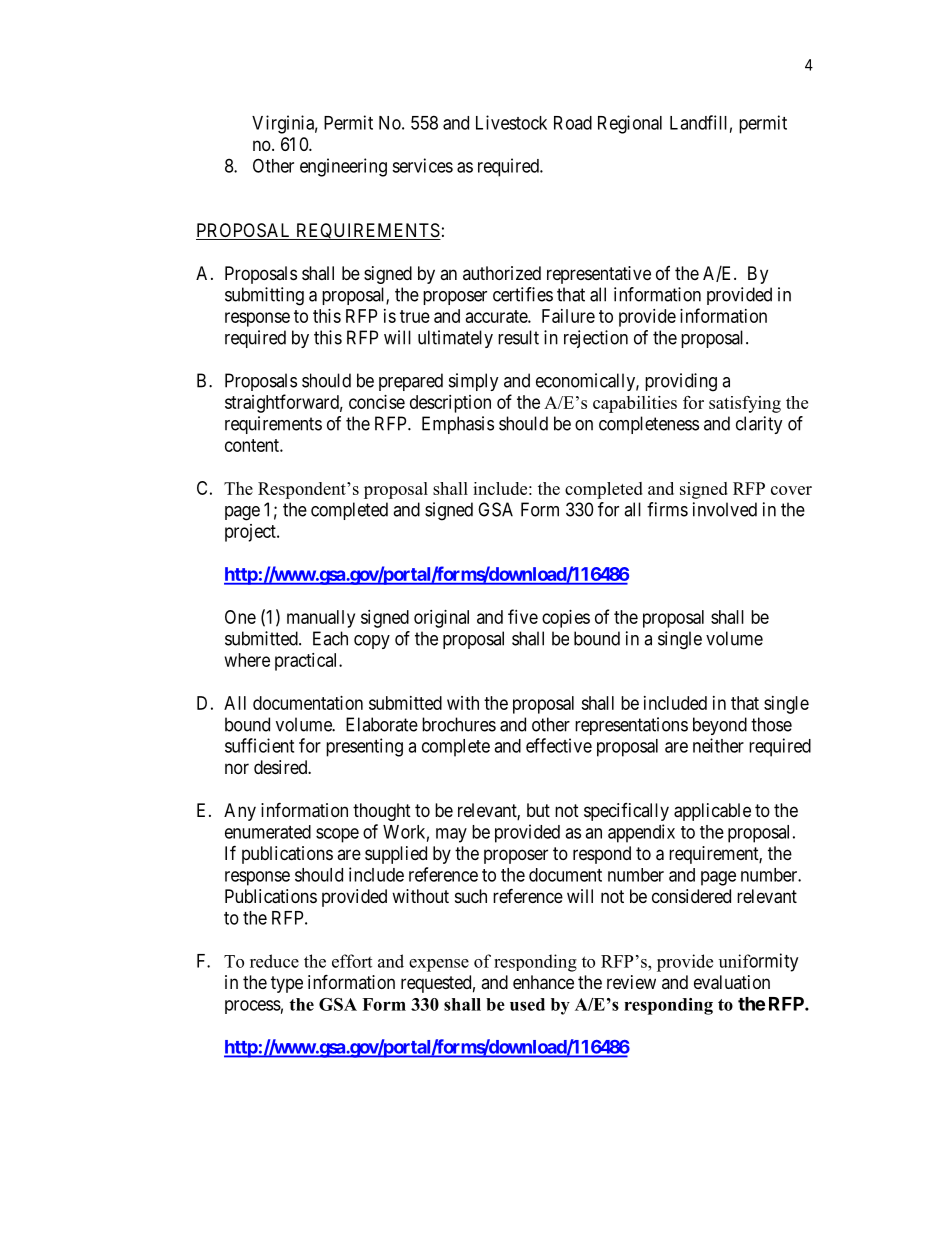 The height and width of the screenshot is (1233, 952). I want to click on enhance, so click(543, 982).
